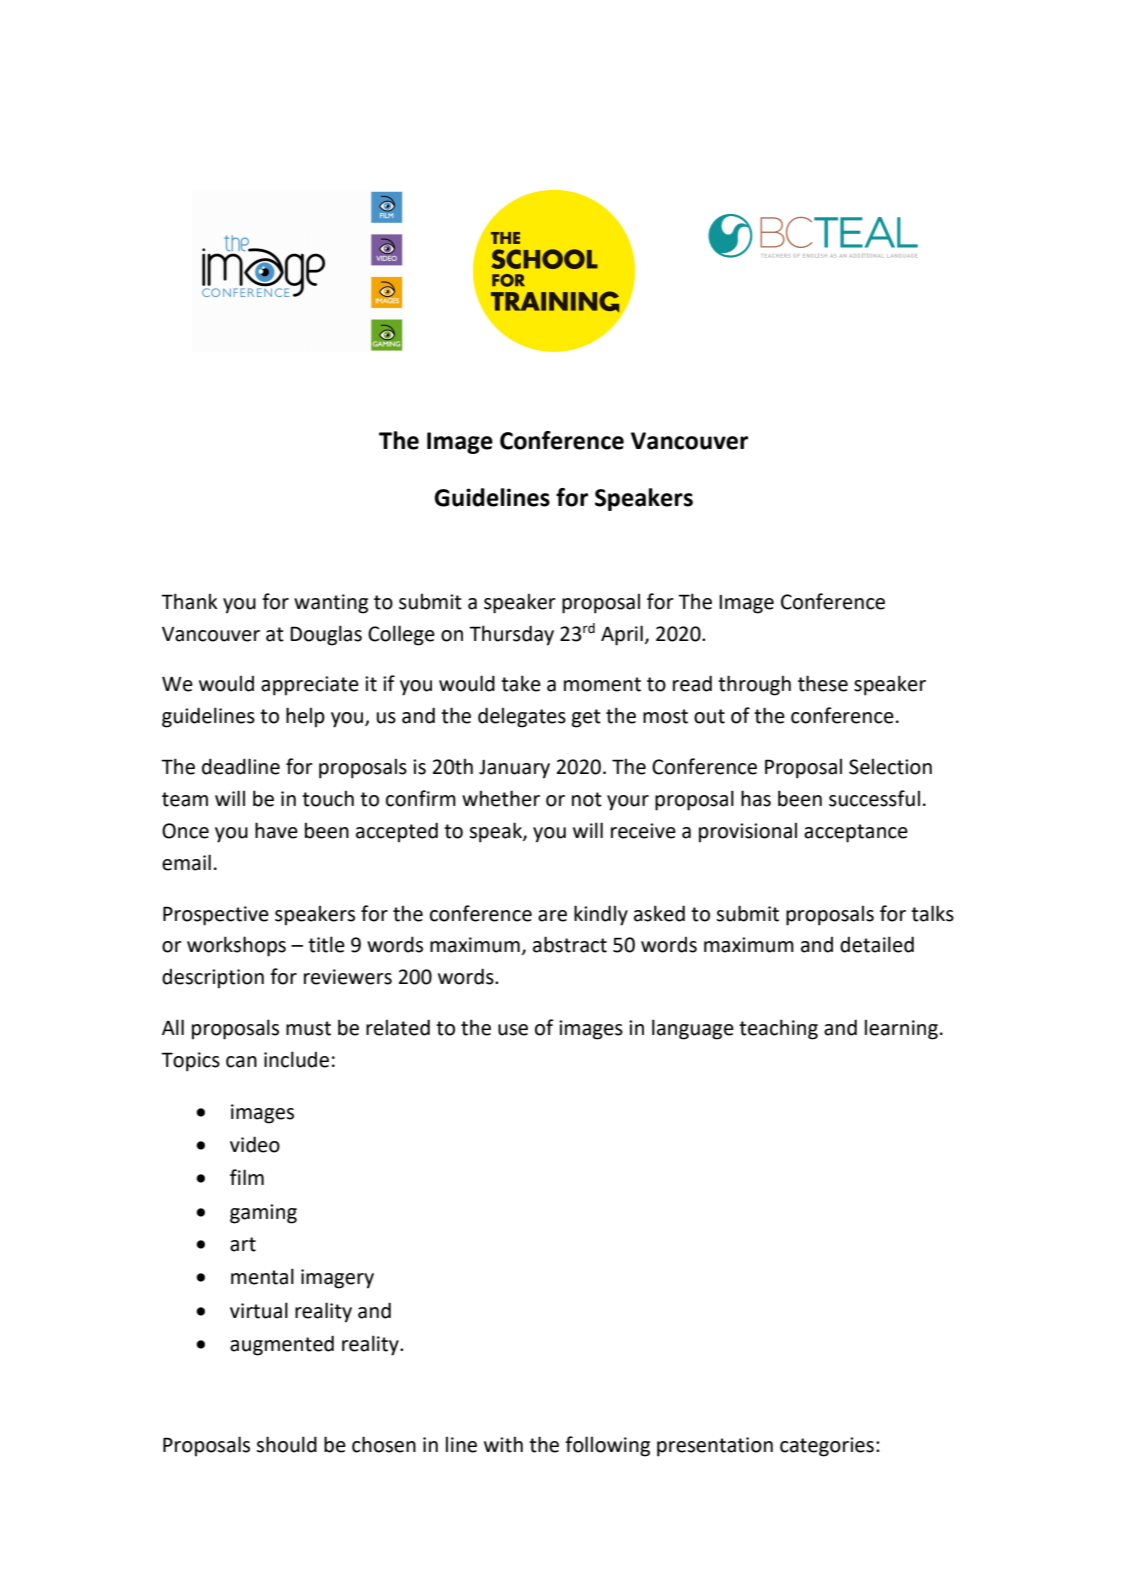 The width and height of the image is (1126, 1593). Describe the element at coordinates (262, 1276) in the image. I see `mental` at that location.
